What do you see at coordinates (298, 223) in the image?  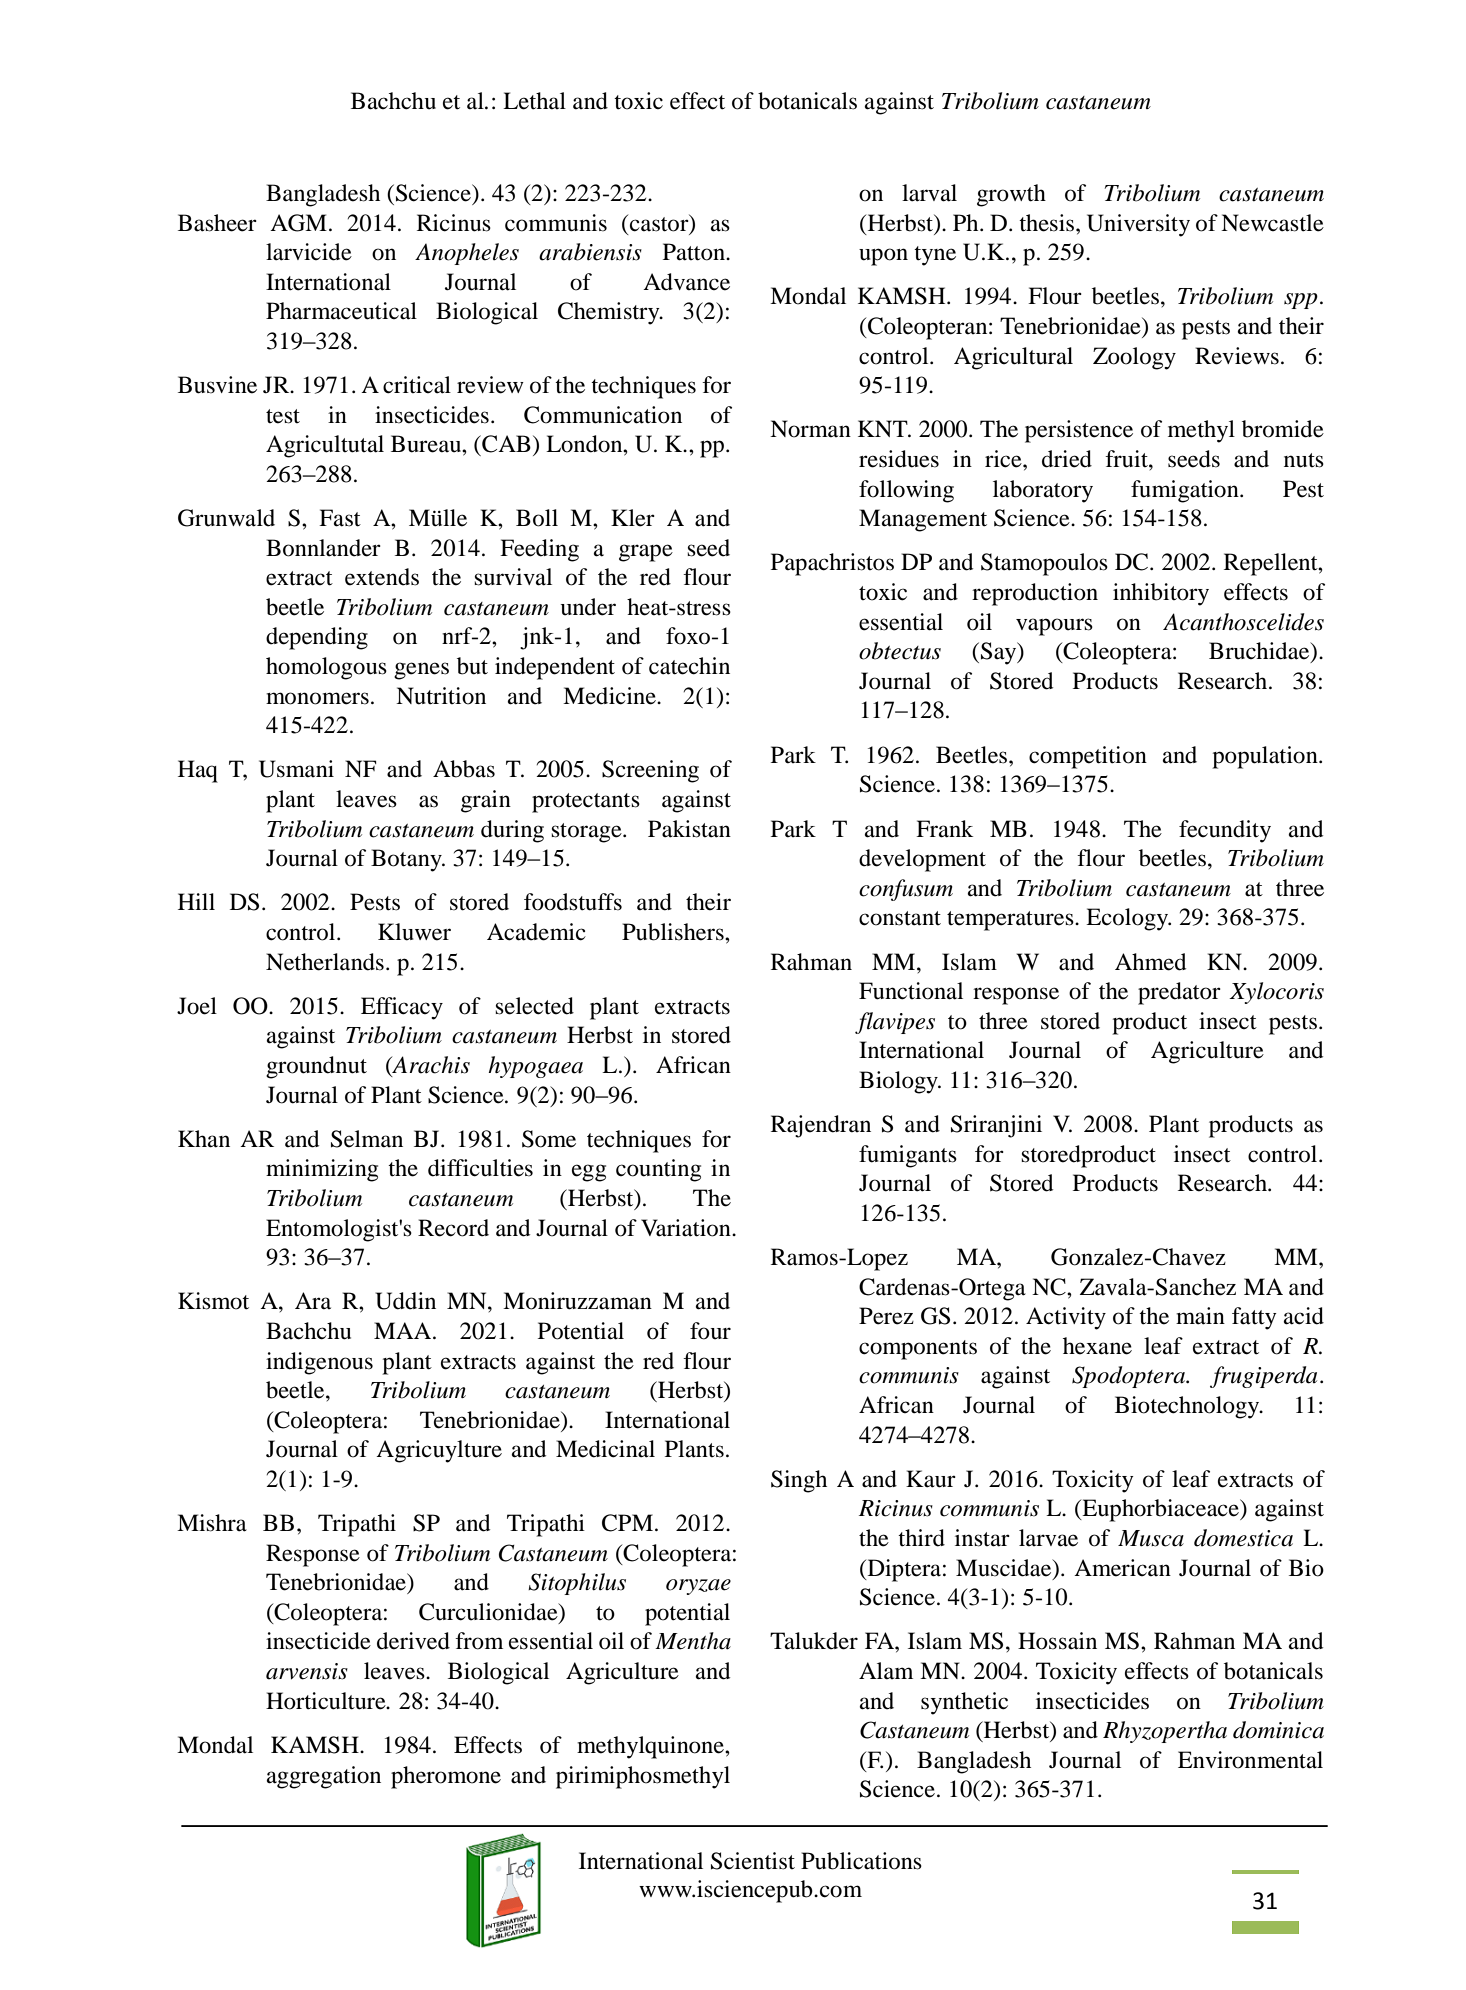 I see `AGM` at bounding box center [298, 223].
